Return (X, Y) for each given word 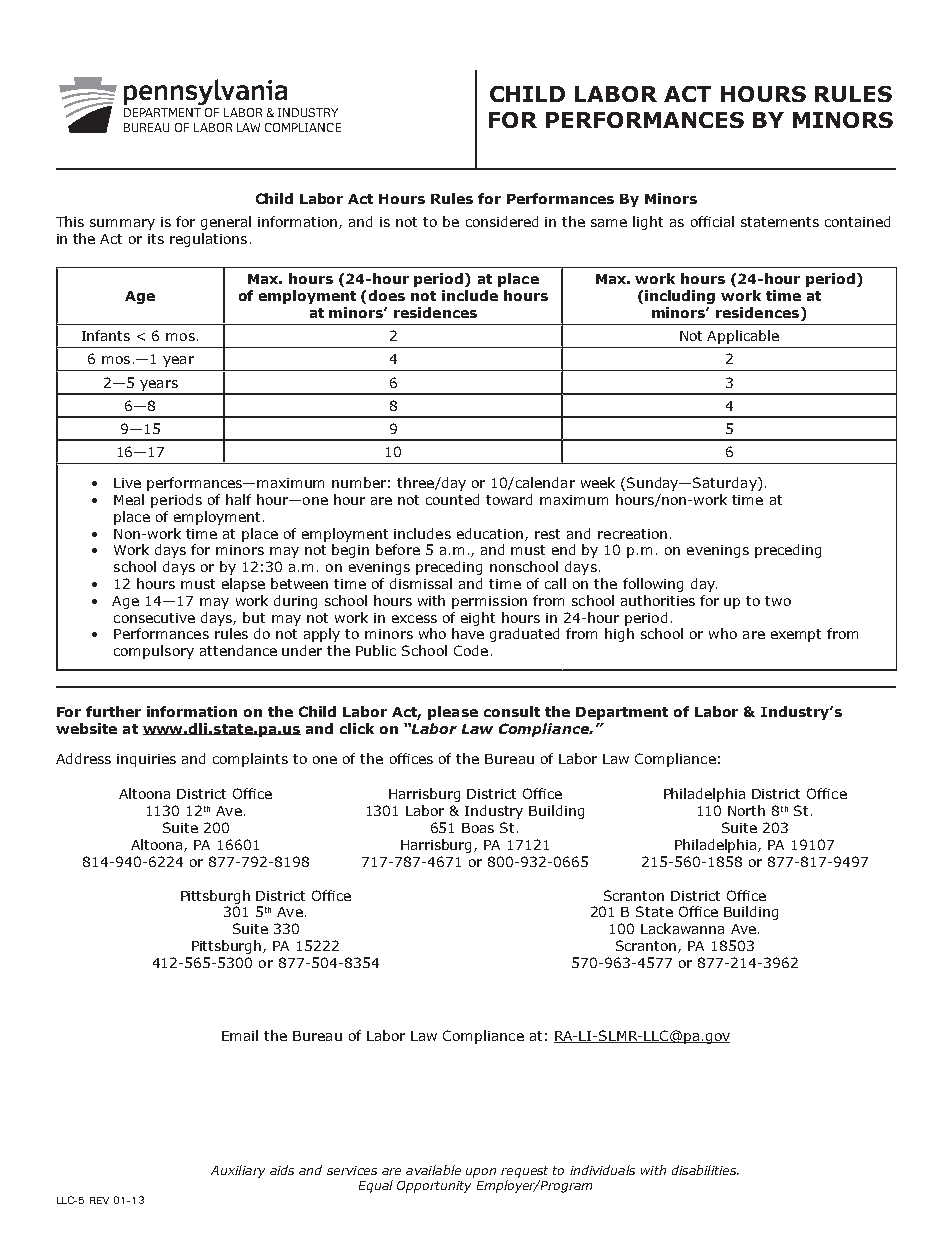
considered (502, 221)
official (712, 221)
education (491, 534)
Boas (478, 828)
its (156, 239)
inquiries (146, 760)
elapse (243, 585)
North (746, 810)
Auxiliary (238, 1171)
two (778, 601)
